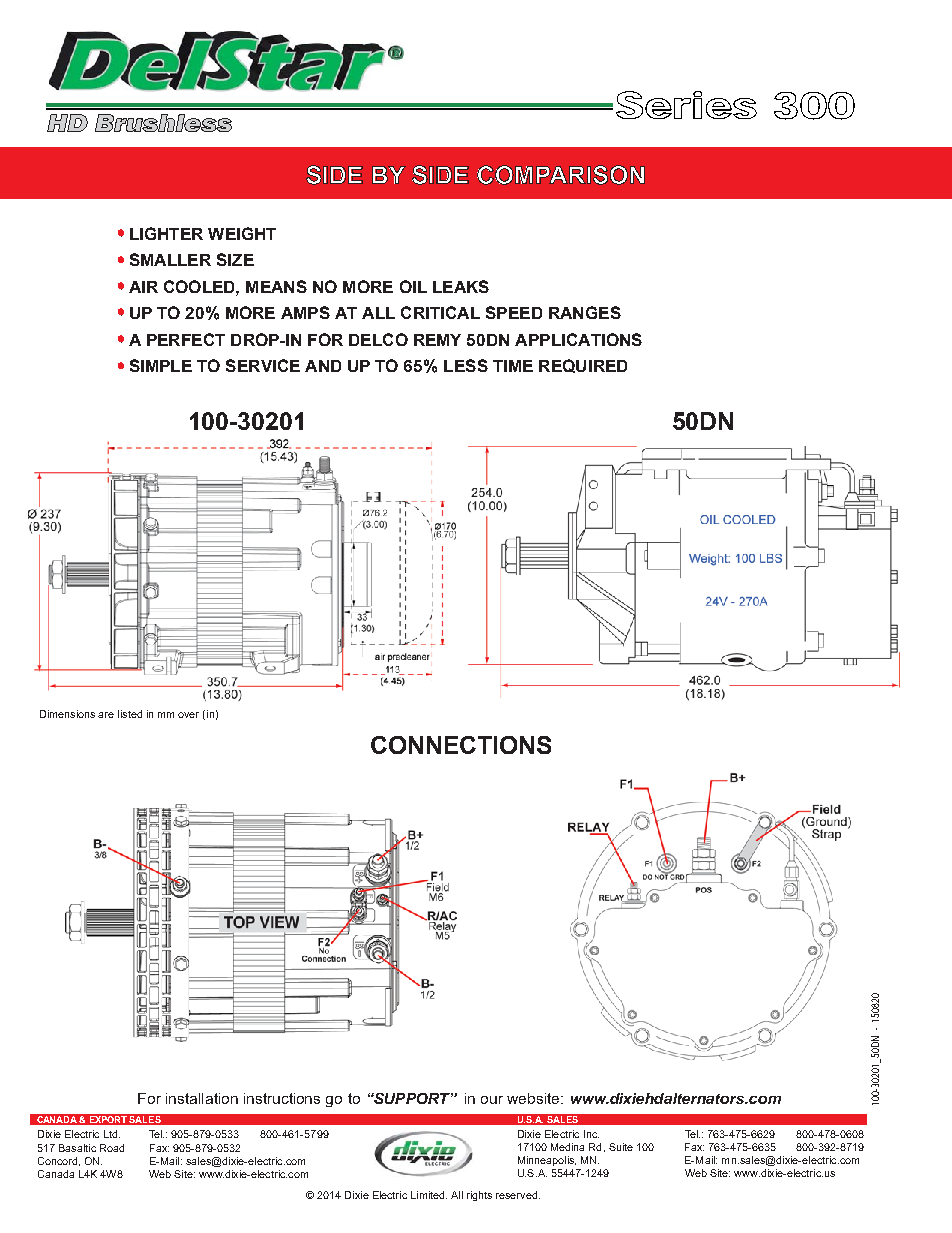 This document has width=952, height=1233. What do you see at coordinates (578, 339) in the document?
I see `APPLICATIONS` at bounding box center [578, 339].
